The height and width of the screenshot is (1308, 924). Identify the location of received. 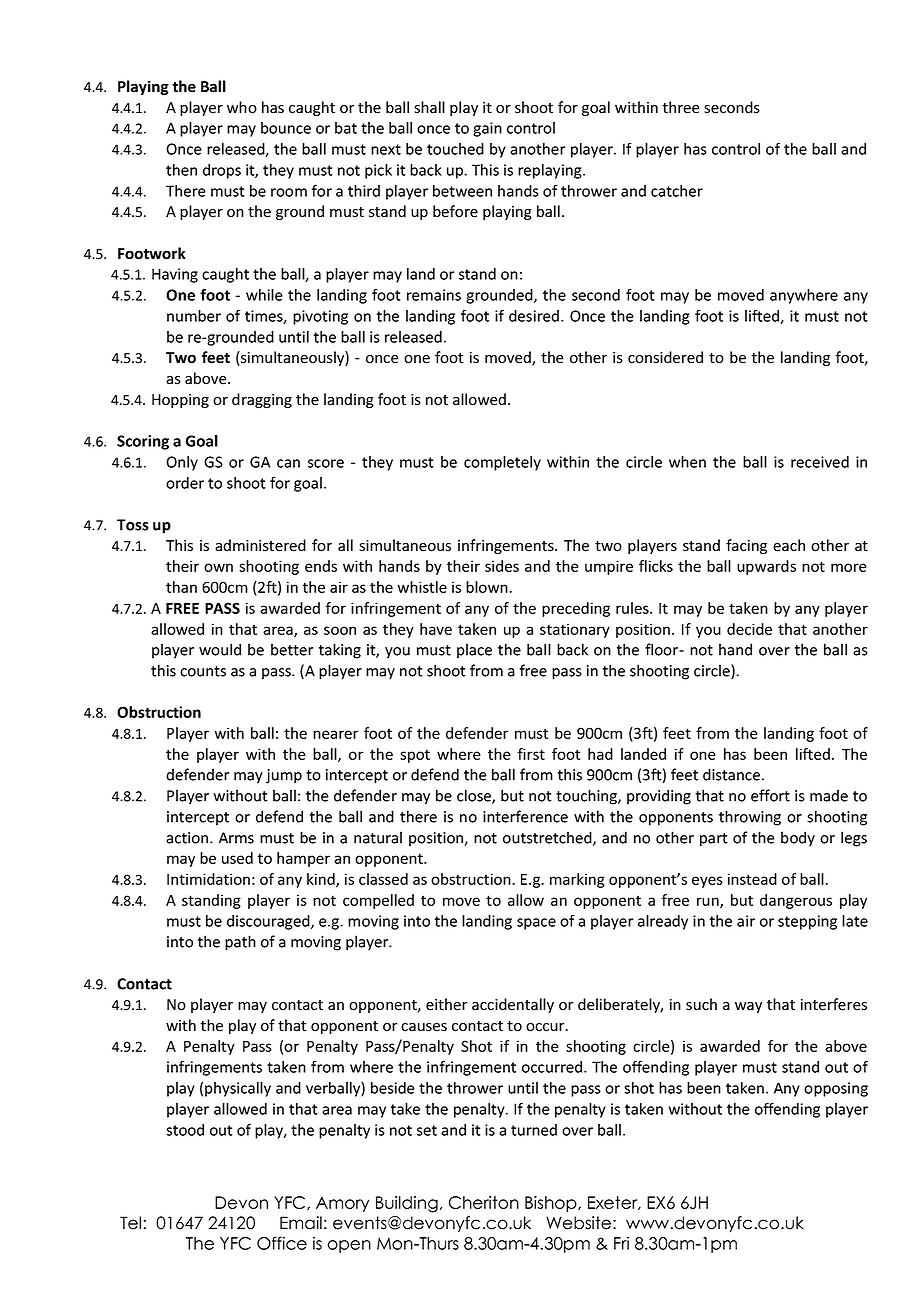
(820, 462).
